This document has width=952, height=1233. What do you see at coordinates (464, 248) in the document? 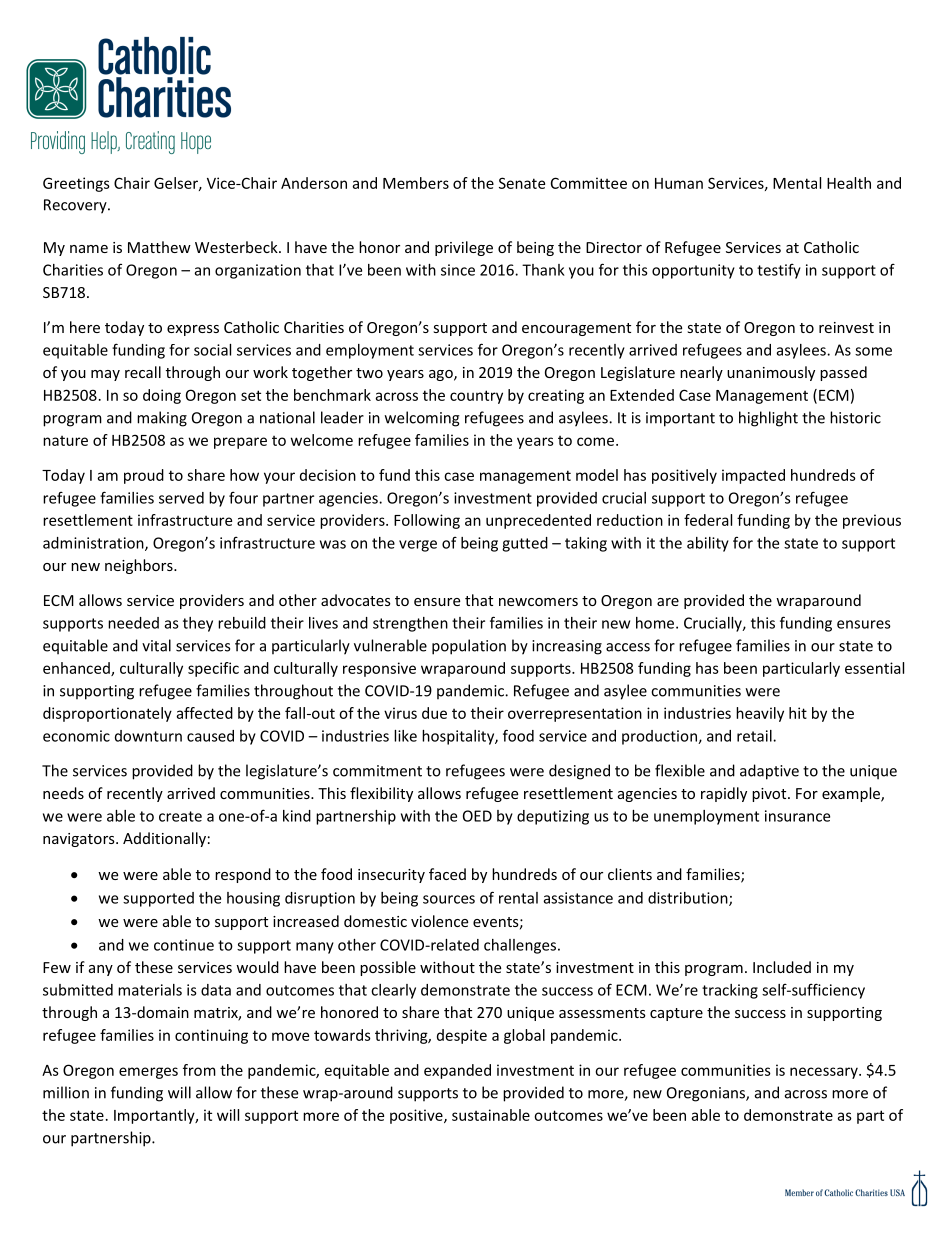
I see `privilege` at bounding box center [464, 248].
